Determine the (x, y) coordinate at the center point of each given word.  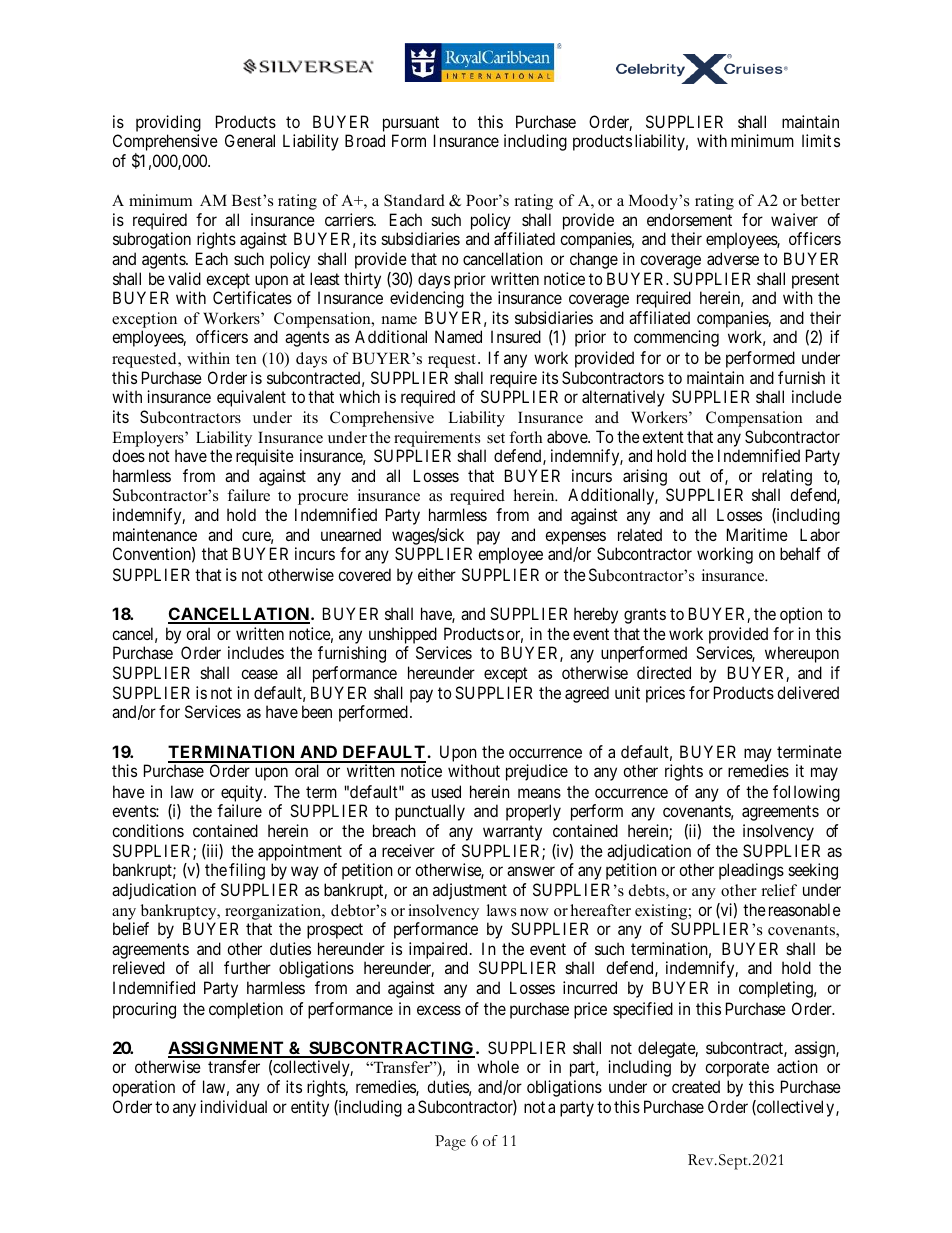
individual (233, 1106)
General (250, 140)
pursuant (411, 124)
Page (450, 1143)
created (696, 1086)
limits (821, 140)
